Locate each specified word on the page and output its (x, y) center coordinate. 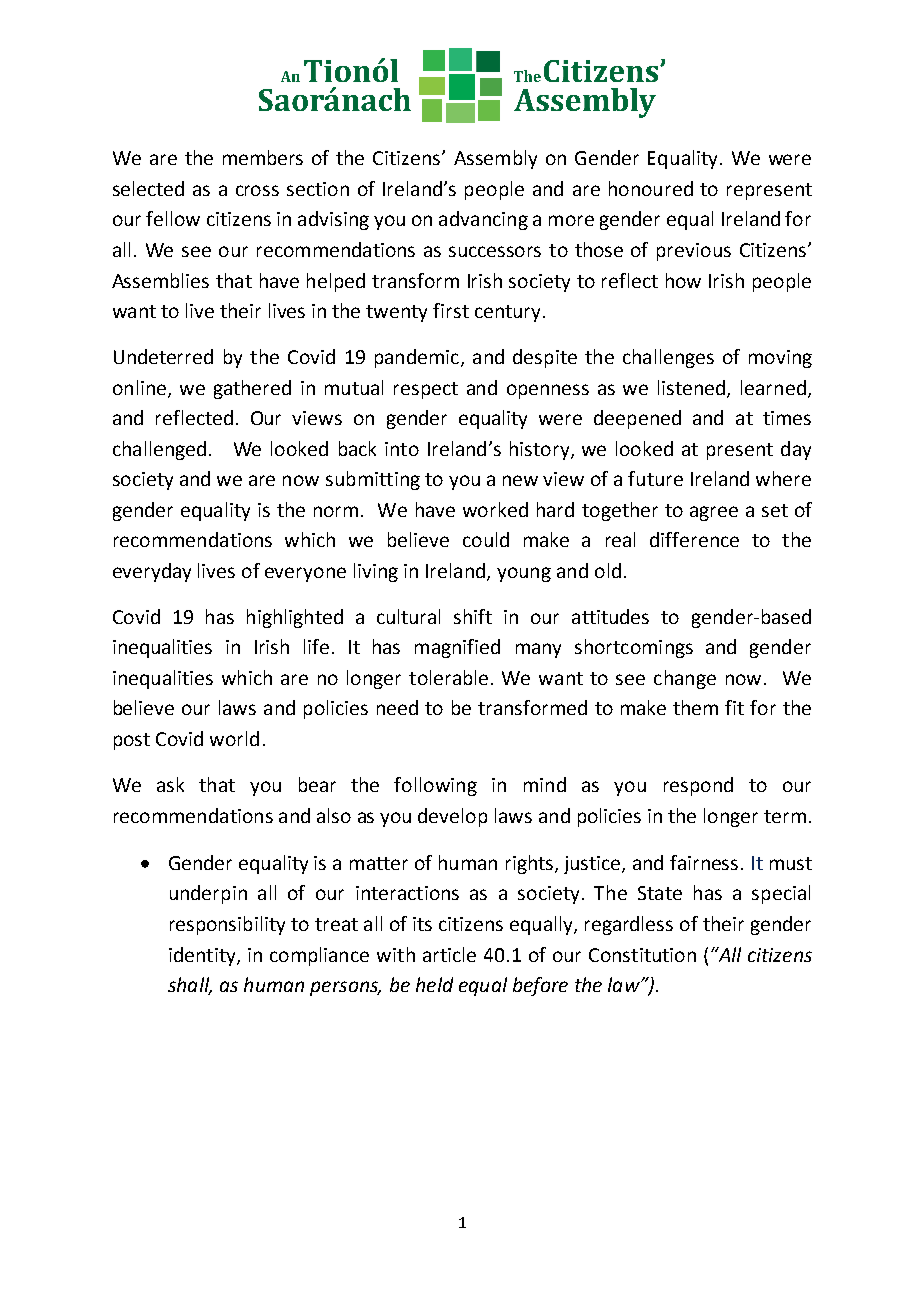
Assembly (495, 159)
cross (257, 190)
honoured (651, 188)
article (449, 954)
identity (203, 956)
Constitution (642, 955)
